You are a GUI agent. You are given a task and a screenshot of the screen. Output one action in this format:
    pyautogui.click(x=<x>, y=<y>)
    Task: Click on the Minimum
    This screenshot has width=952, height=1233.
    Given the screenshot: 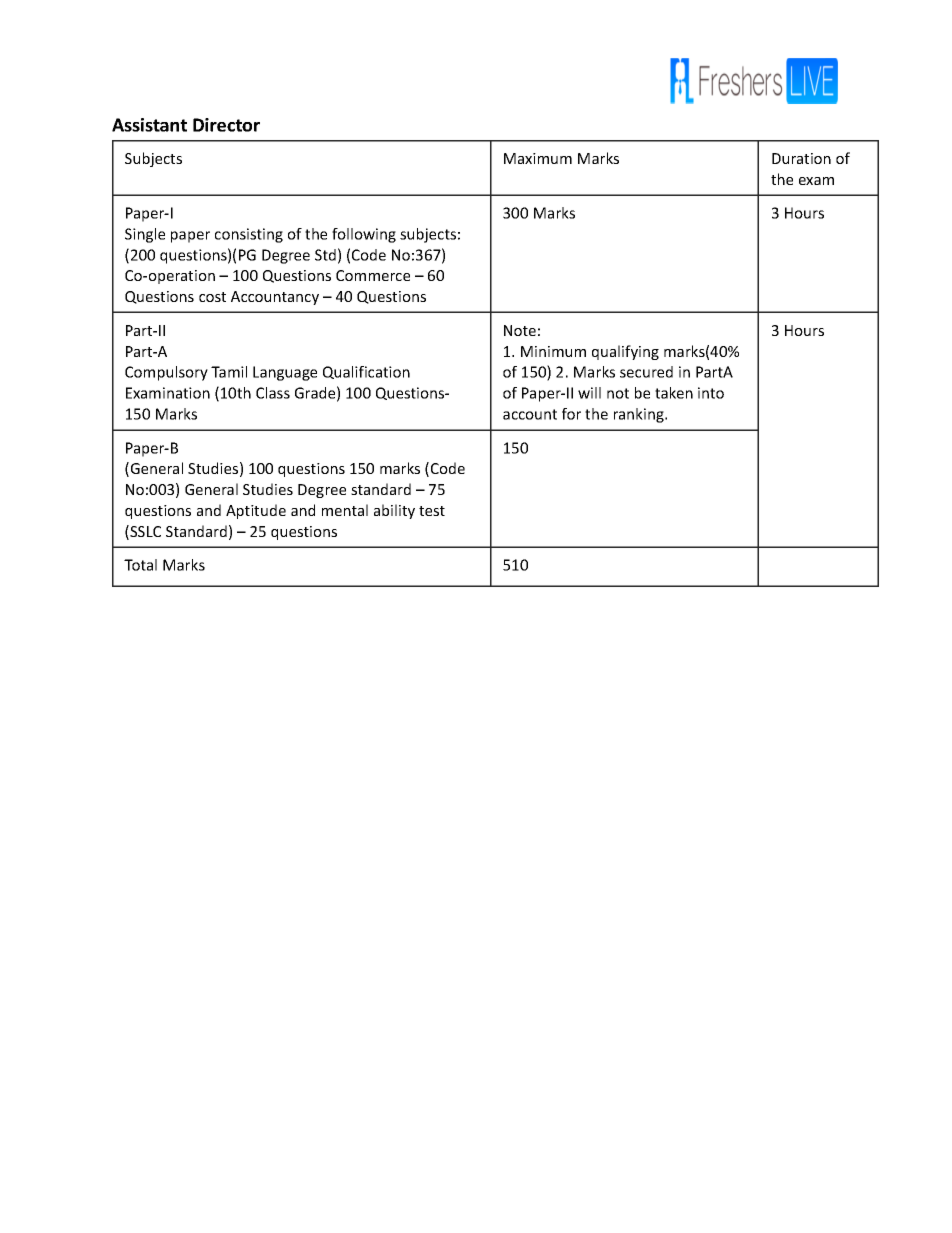 What is the action you would take?
    pyautogui.click(x=553, y=351)
